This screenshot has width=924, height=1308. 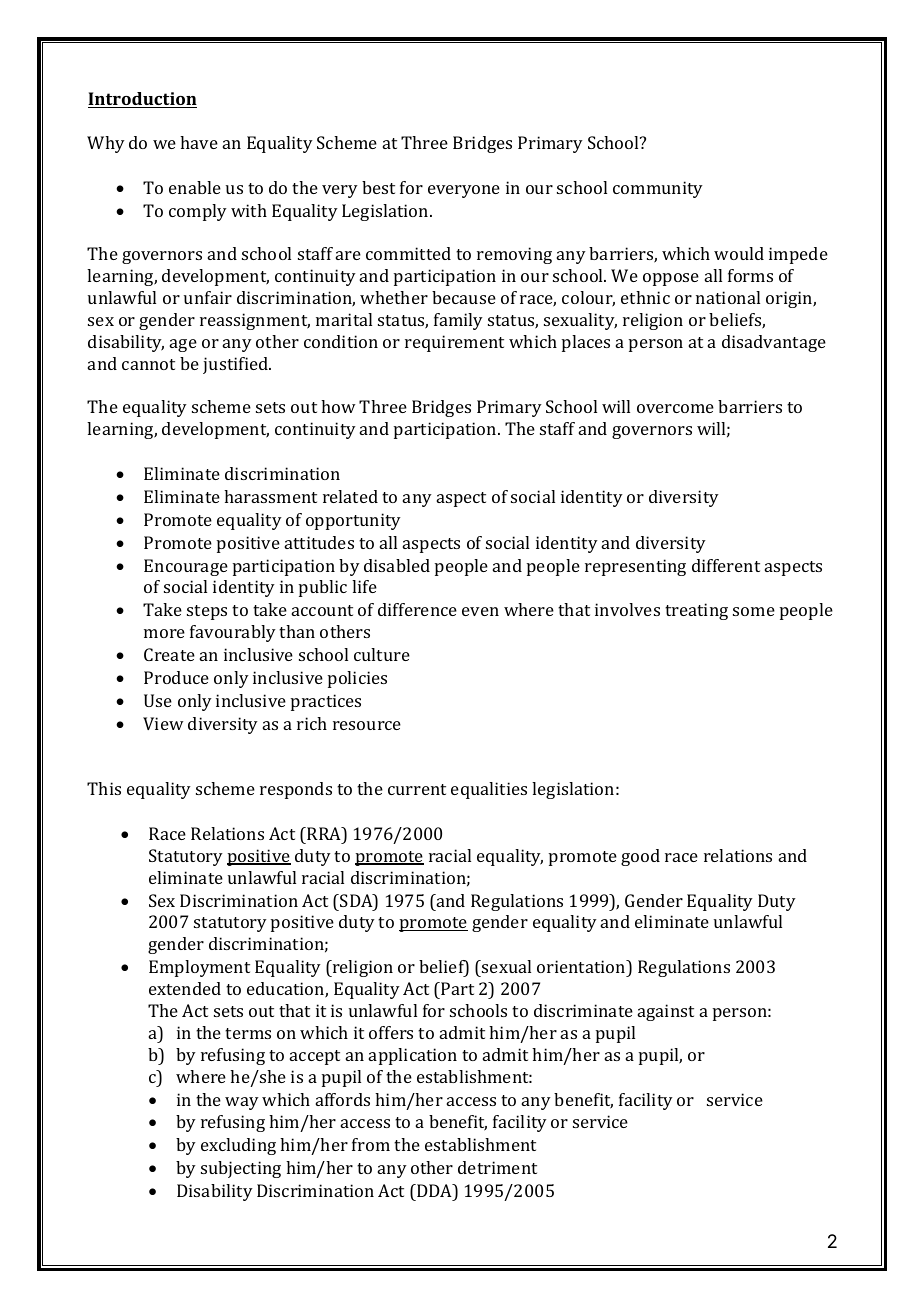 I want to click on best, so click(x=378, y=187).
